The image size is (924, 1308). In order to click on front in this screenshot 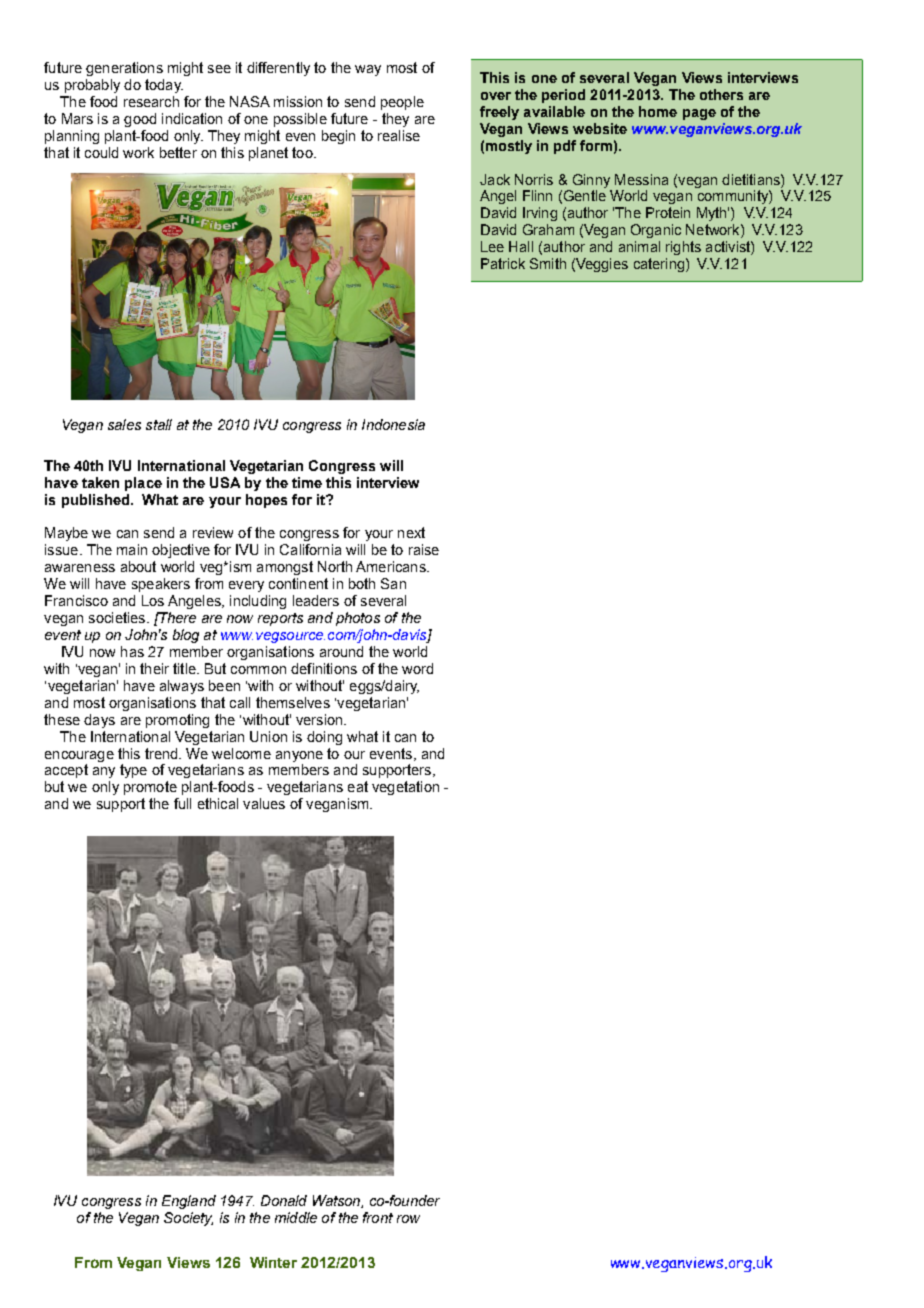, I will do `click(378, 1217)`.
